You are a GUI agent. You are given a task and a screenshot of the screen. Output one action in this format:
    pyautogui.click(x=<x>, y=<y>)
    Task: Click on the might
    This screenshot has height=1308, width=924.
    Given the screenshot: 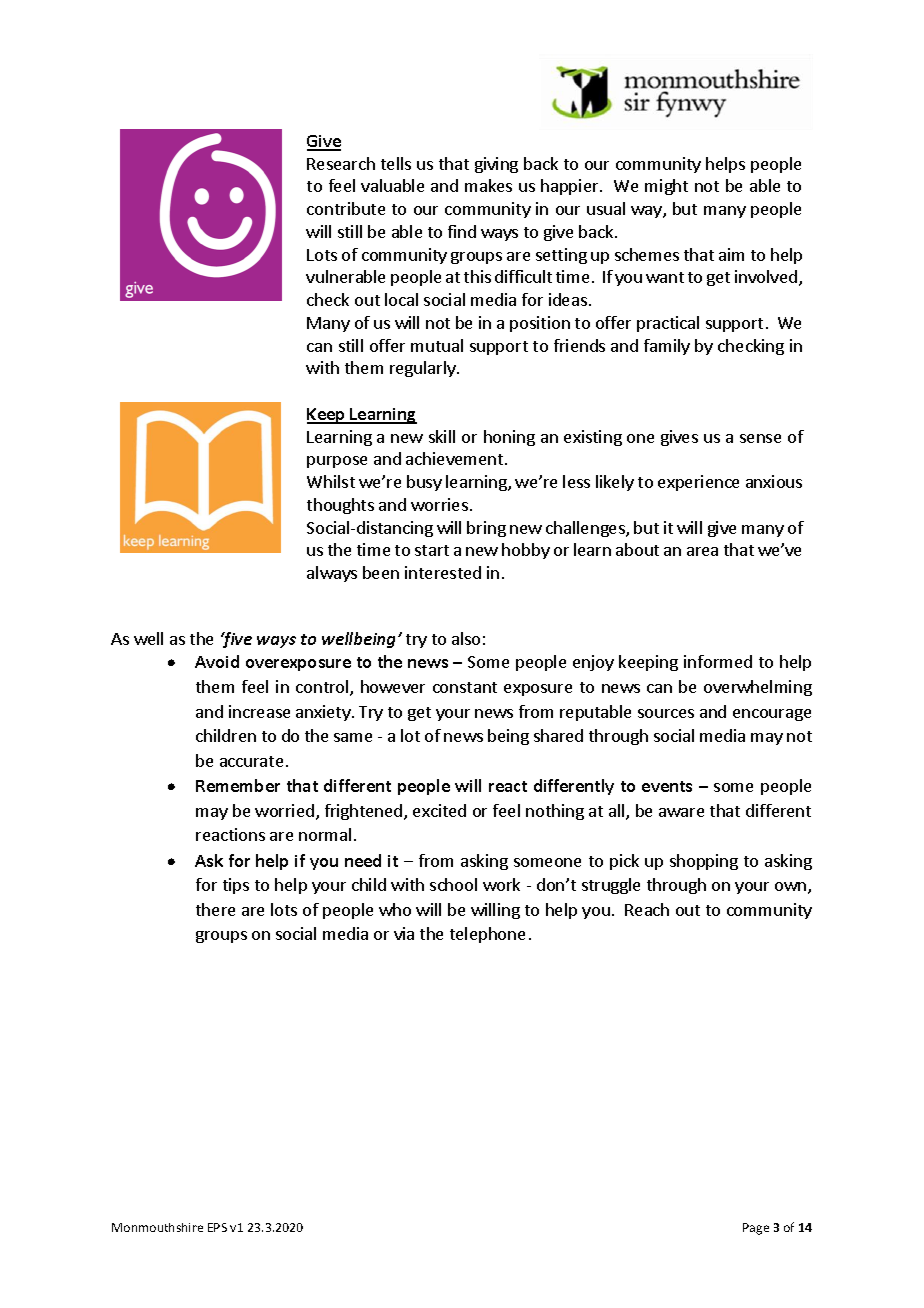 What is the action you would take?
    pyautogui.click(x=666, y=187)
